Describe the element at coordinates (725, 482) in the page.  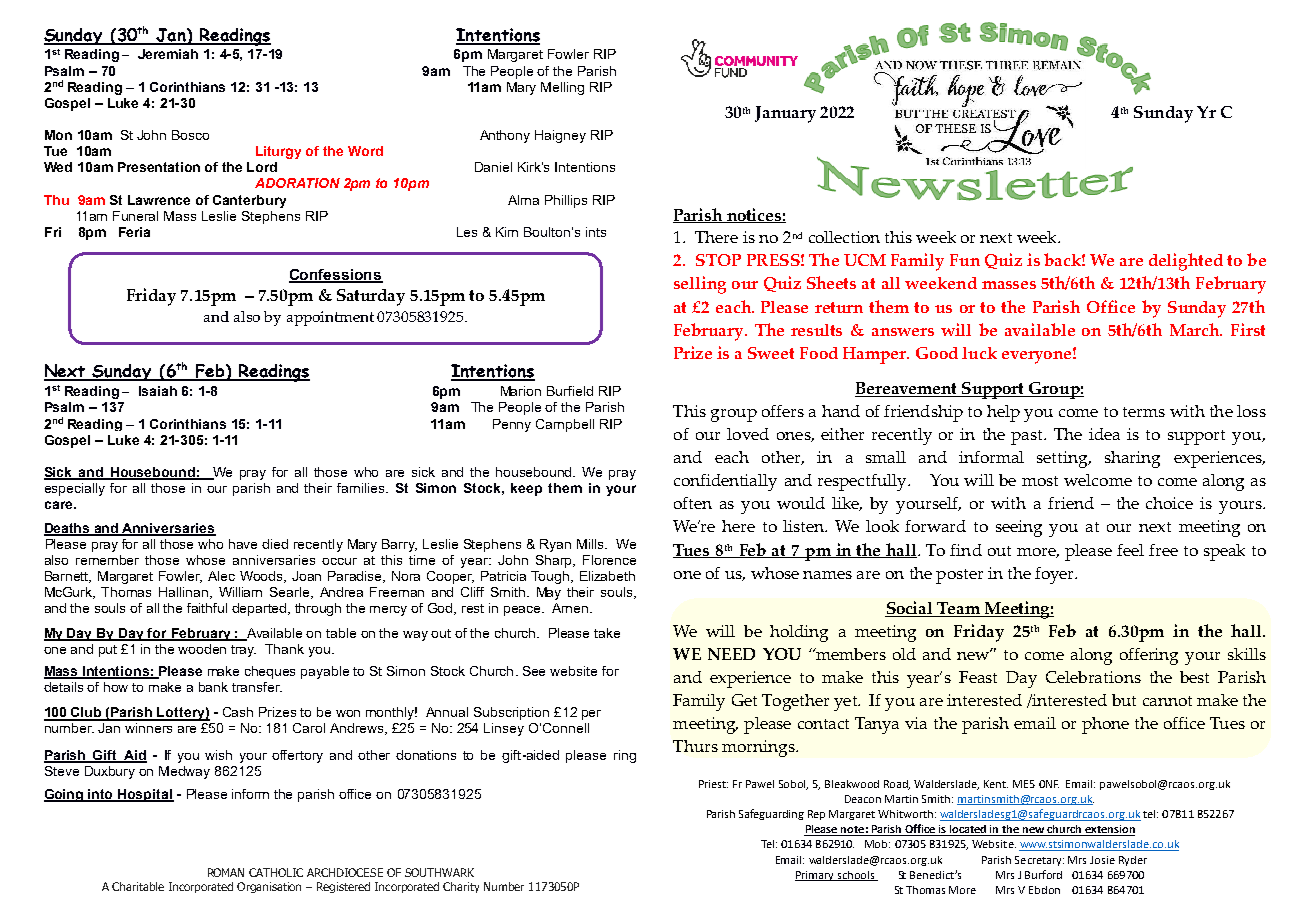
I see `confidentially` at that location.
